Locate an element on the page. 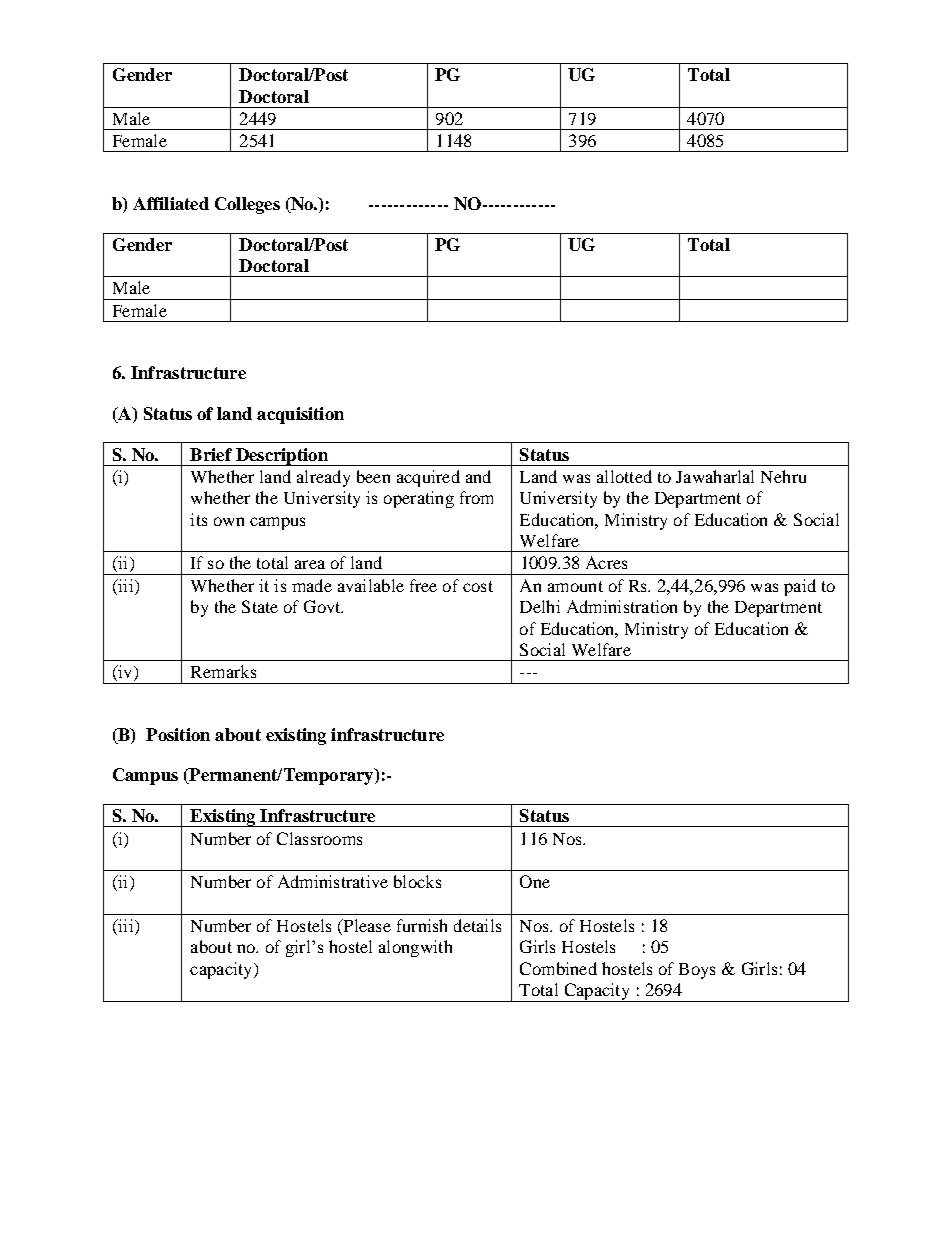 The image size is (952, 1233). cost is located at coordinates (478, 586).
